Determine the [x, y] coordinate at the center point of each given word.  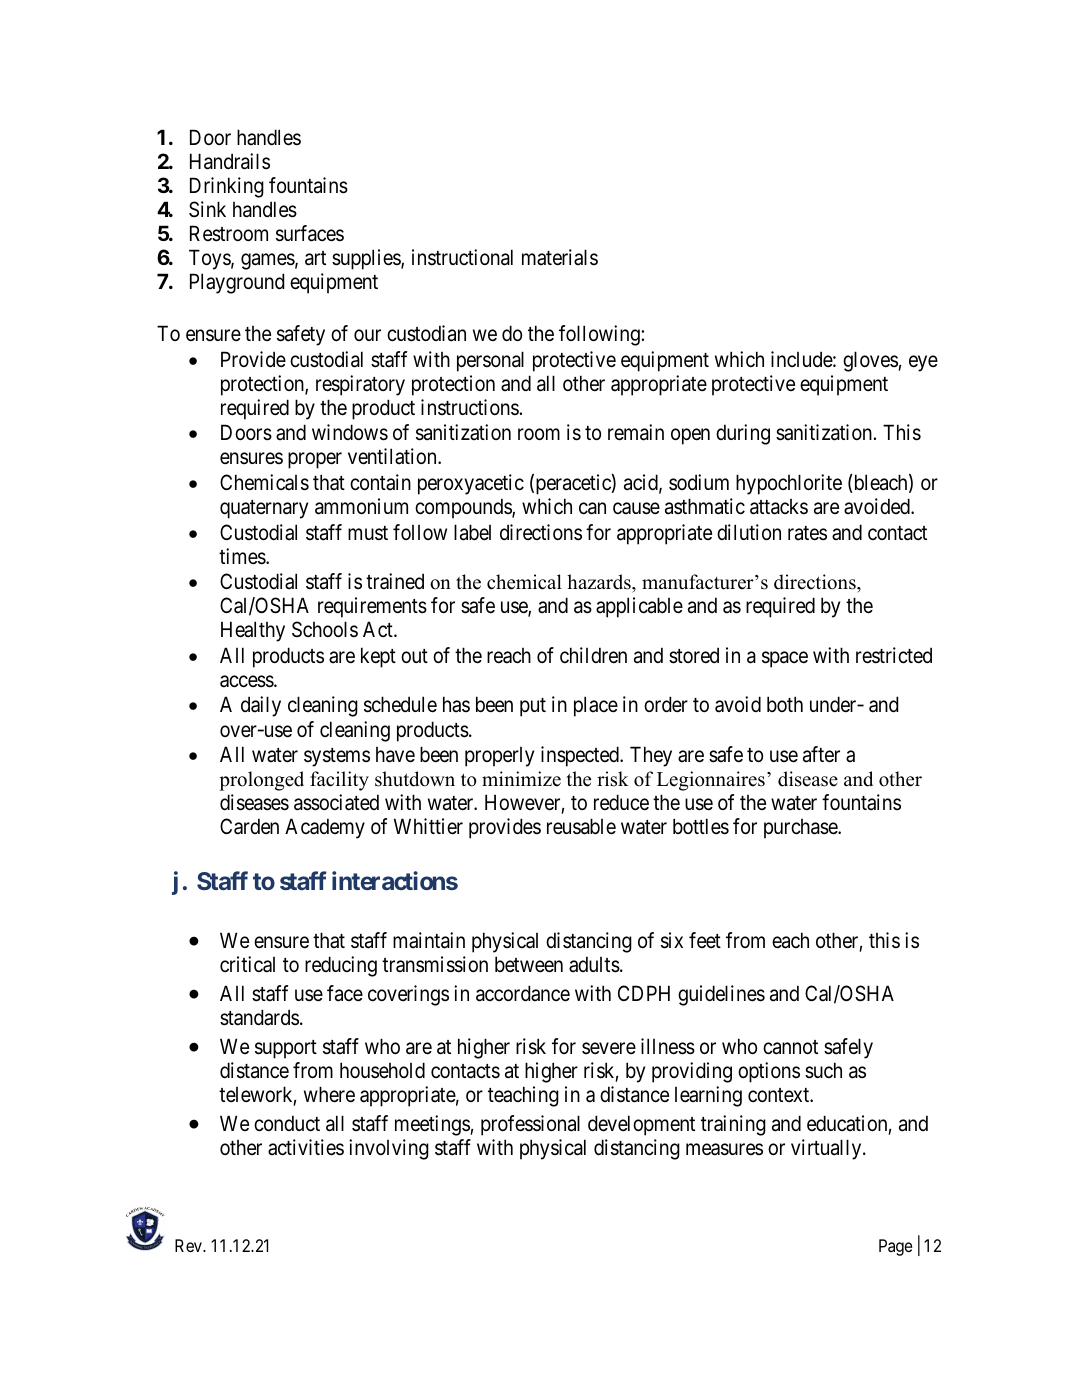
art [315, 258]
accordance [523, 993]
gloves [871, 361]
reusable [581, 826]
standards [259, 1017]
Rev [189, 1245]
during [743, 434]
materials [560, 257]
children [593, 655]
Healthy [253, 631]
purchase [801, 829]
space [785, 659]
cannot [790, 1047]
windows [350, 432]
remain [636, 432]
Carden [249, 826]
